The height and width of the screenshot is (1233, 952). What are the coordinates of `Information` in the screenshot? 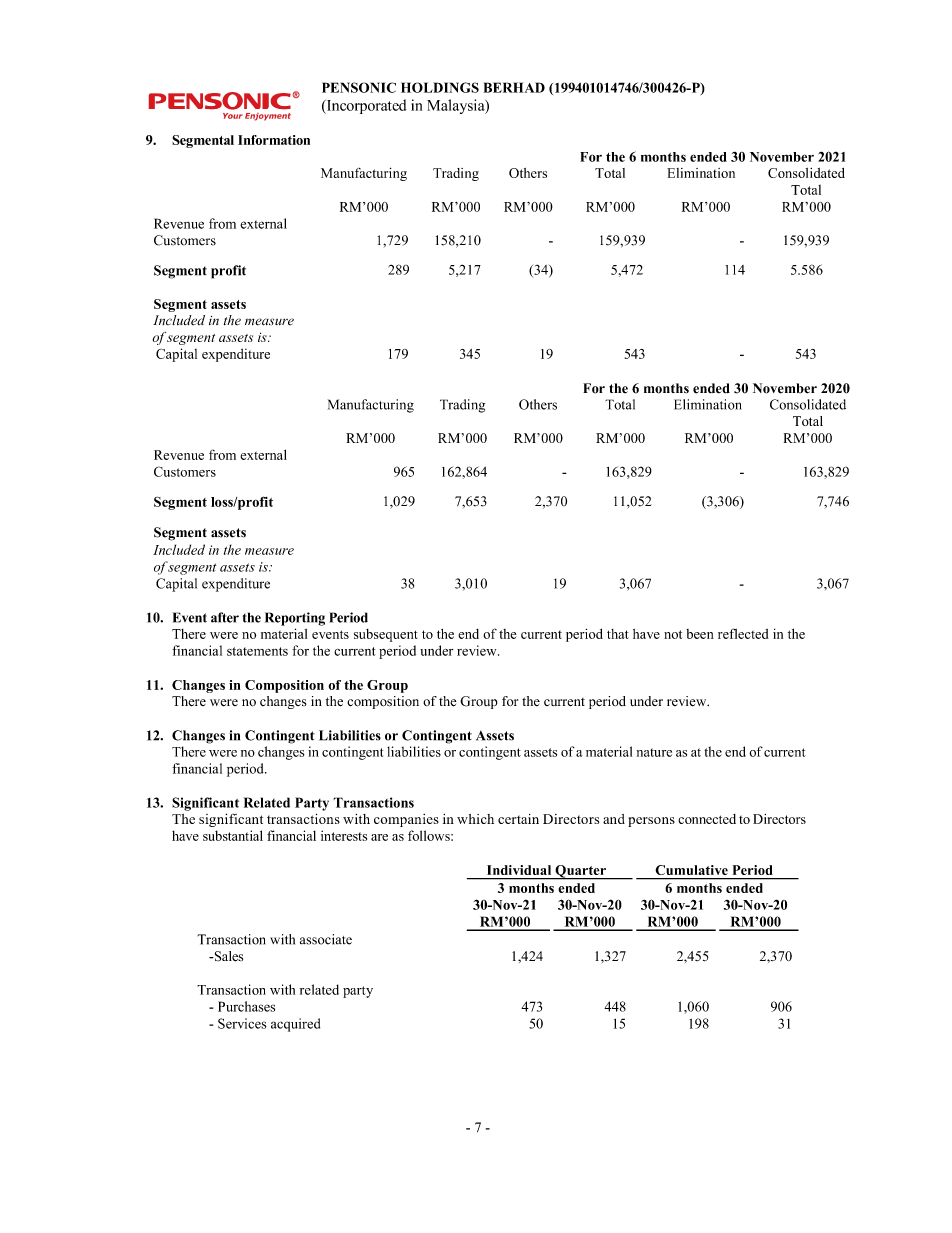 It's located at (274, 140).
